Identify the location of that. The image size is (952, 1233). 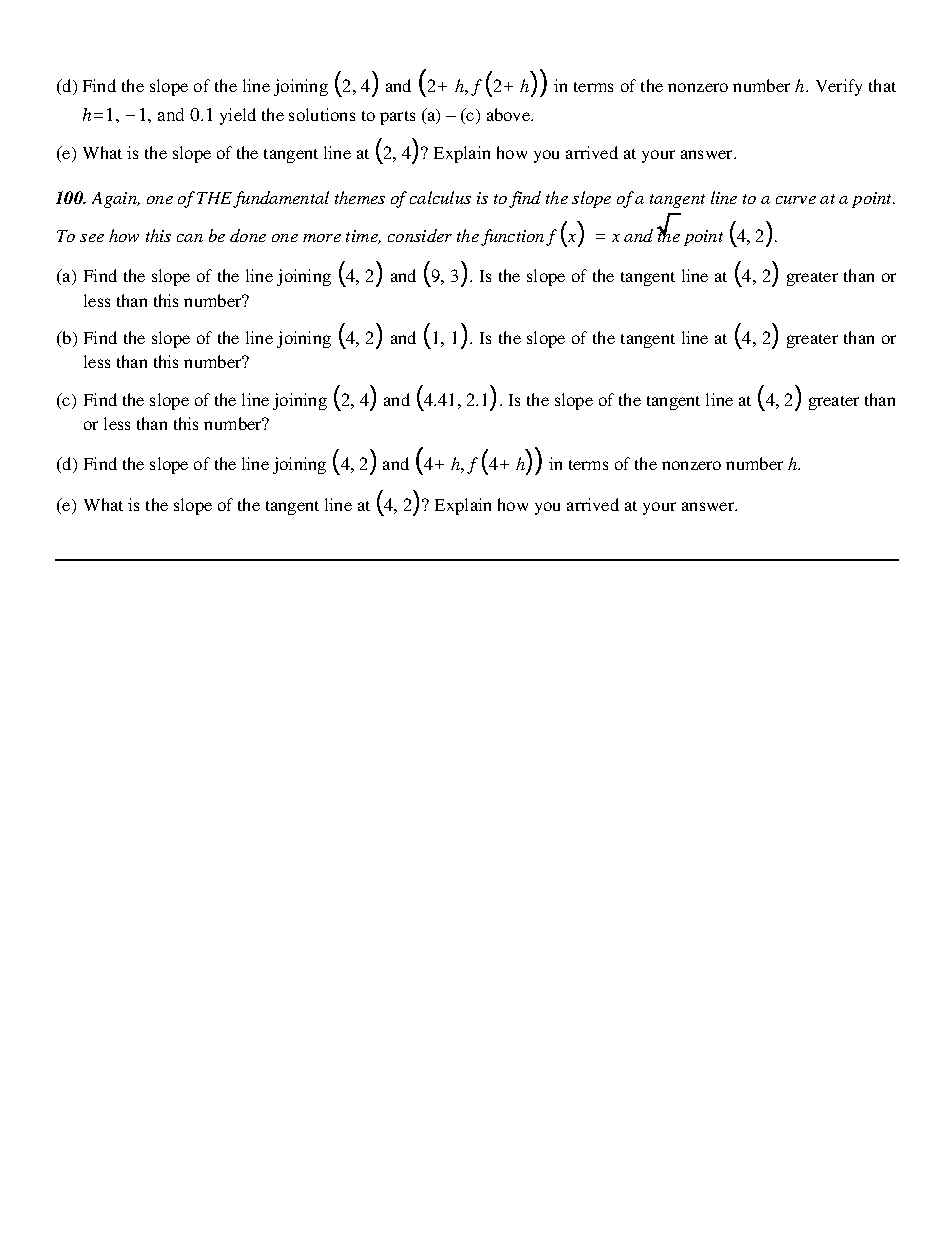
(882, 85).
